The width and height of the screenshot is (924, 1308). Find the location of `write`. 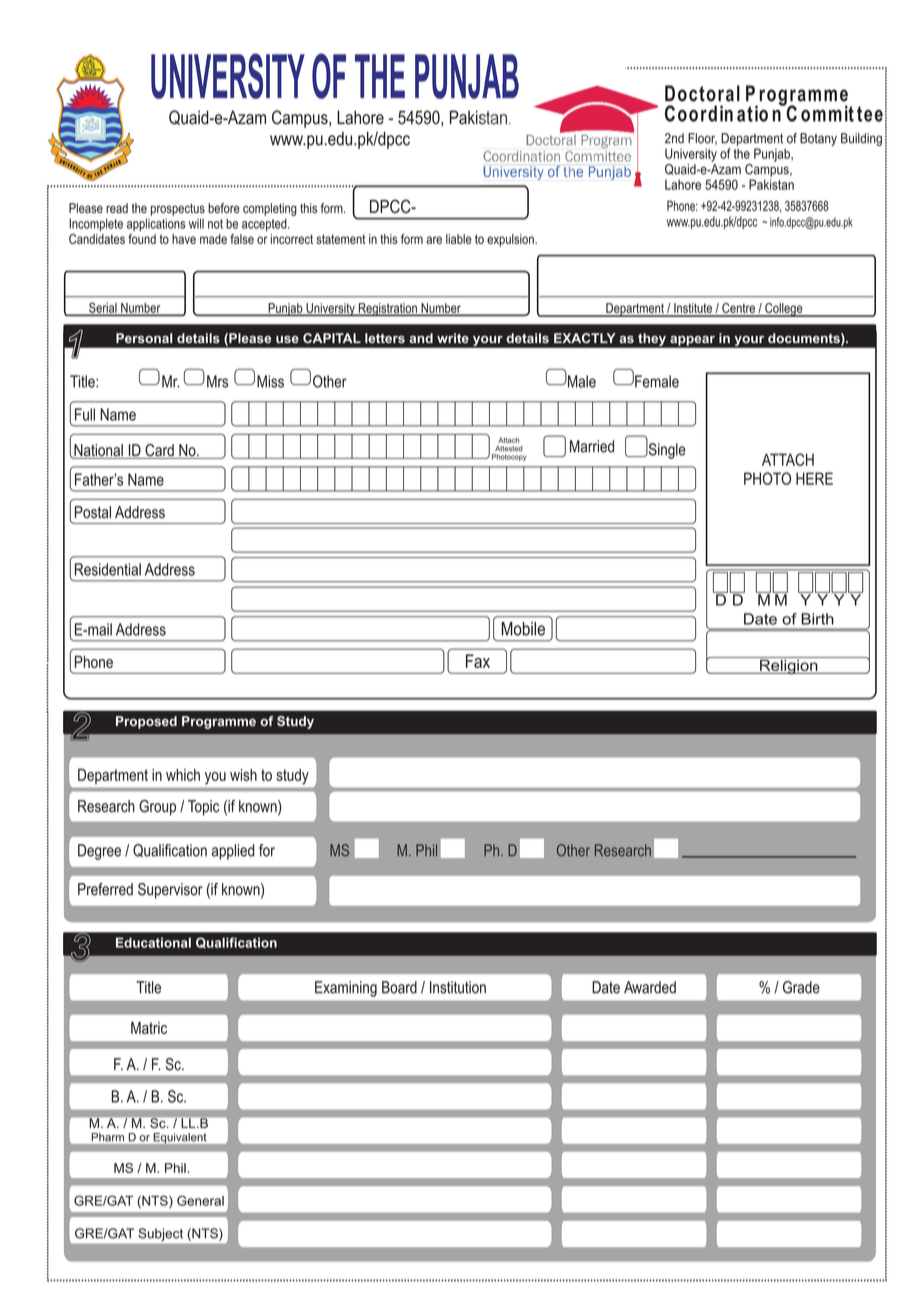

write is located at coordinates (453, 338).
